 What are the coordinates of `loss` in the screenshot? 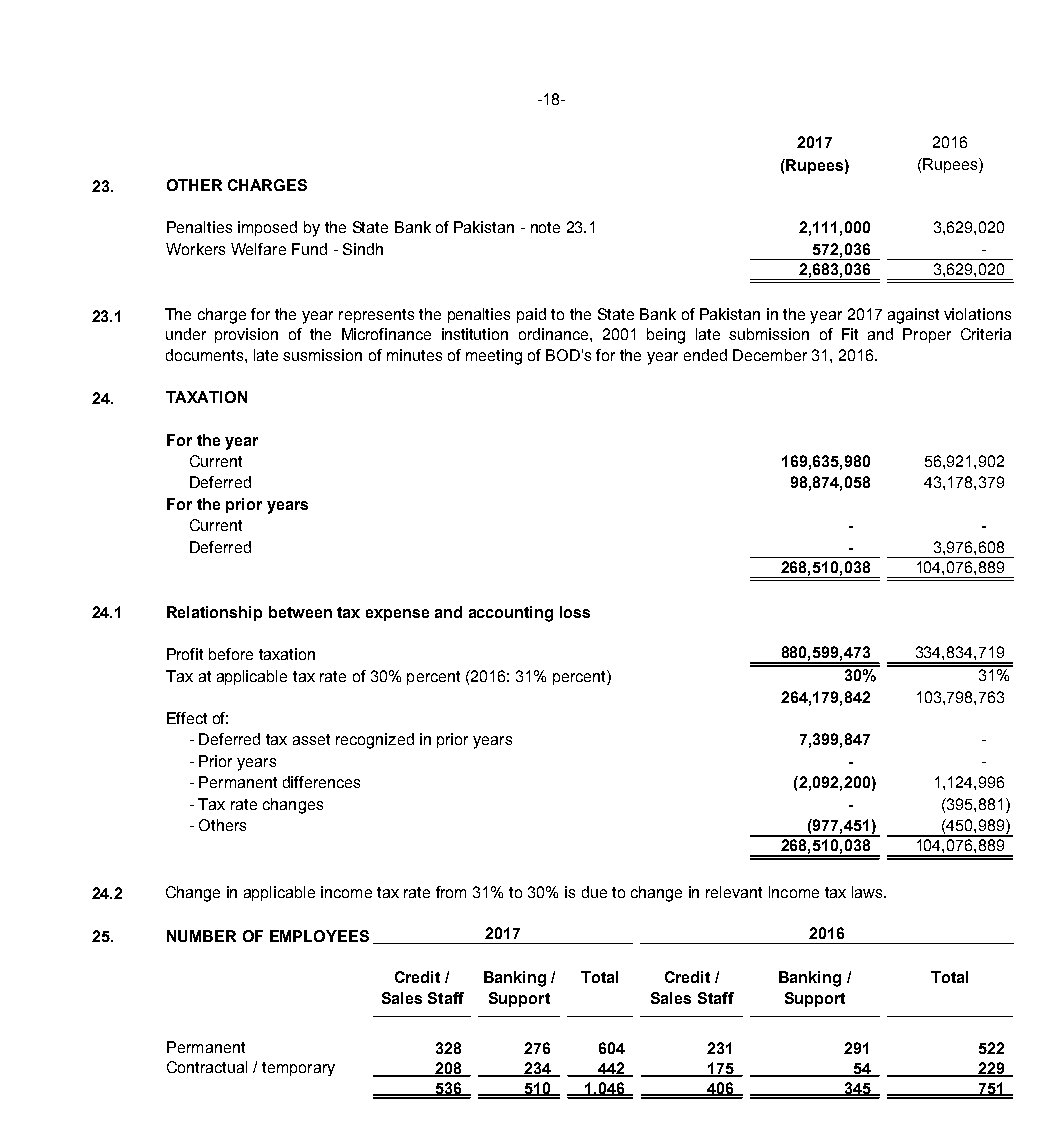 It's located at (575, 612).
